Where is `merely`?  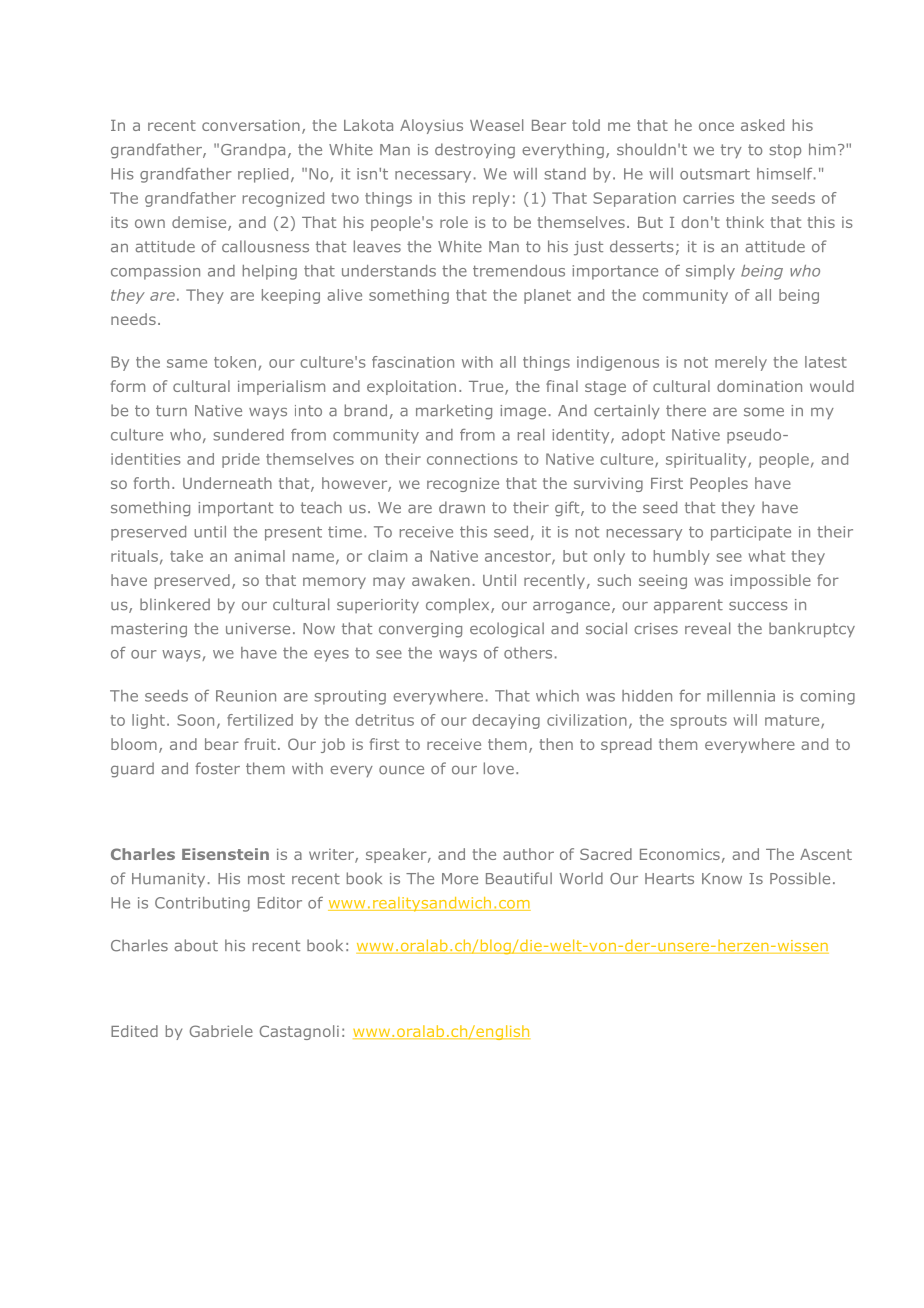
merely is located at coordinates (741, 363).
